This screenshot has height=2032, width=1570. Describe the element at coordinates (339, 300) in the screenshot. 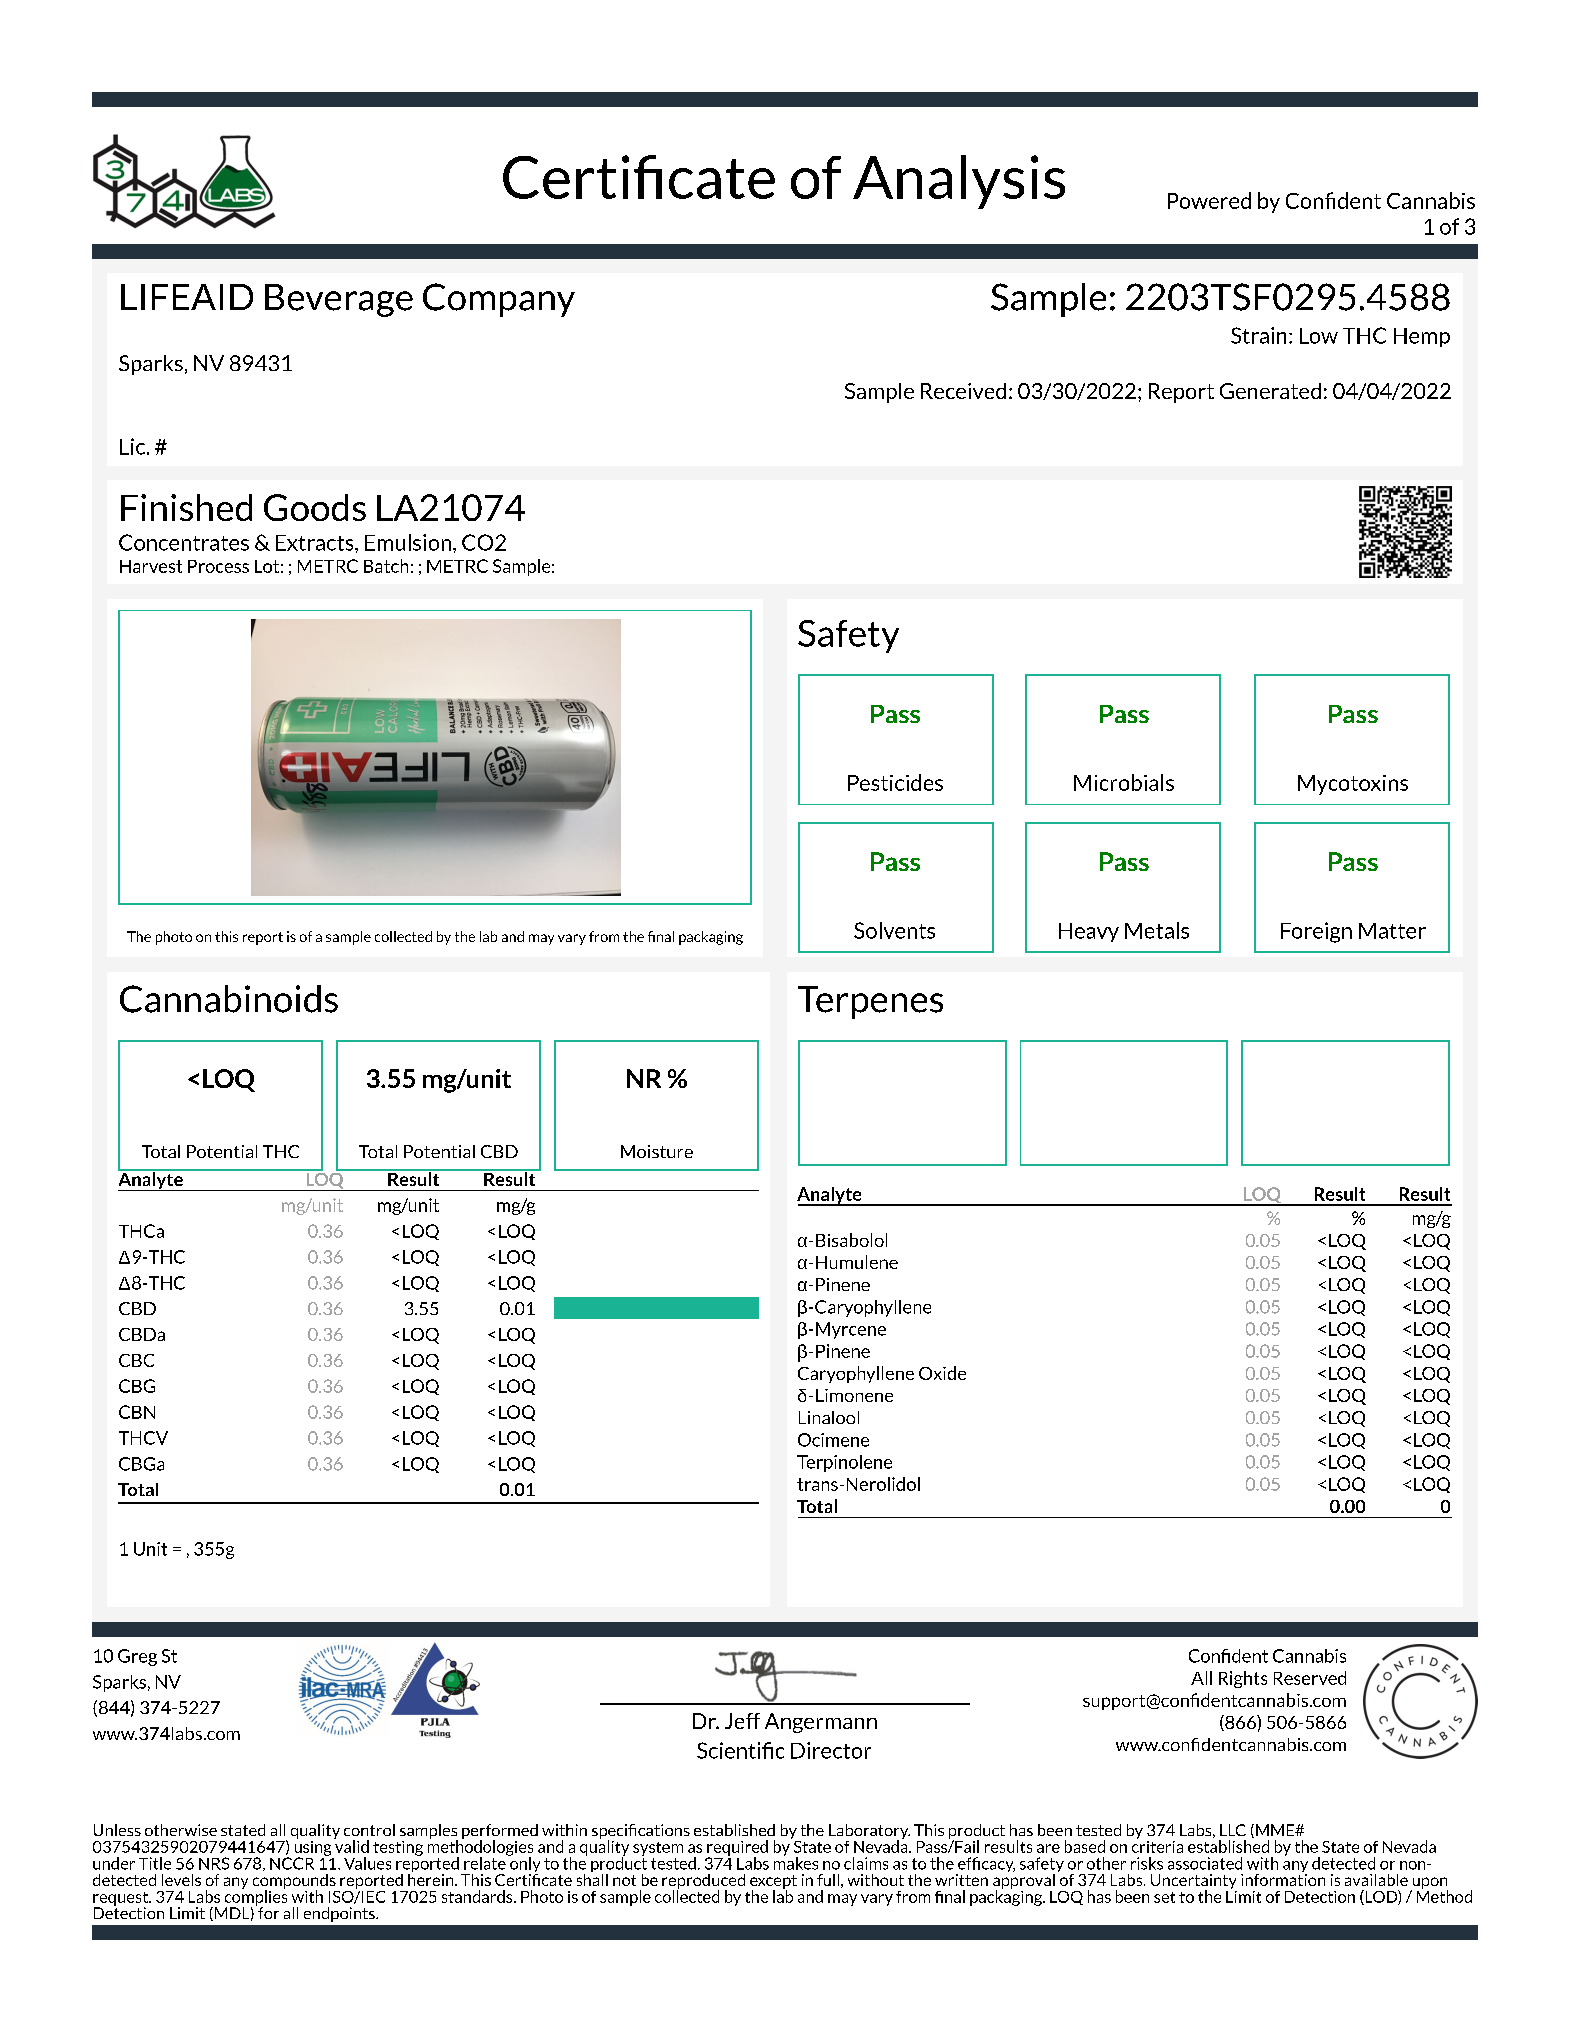

I see `Beverage` at that location.
